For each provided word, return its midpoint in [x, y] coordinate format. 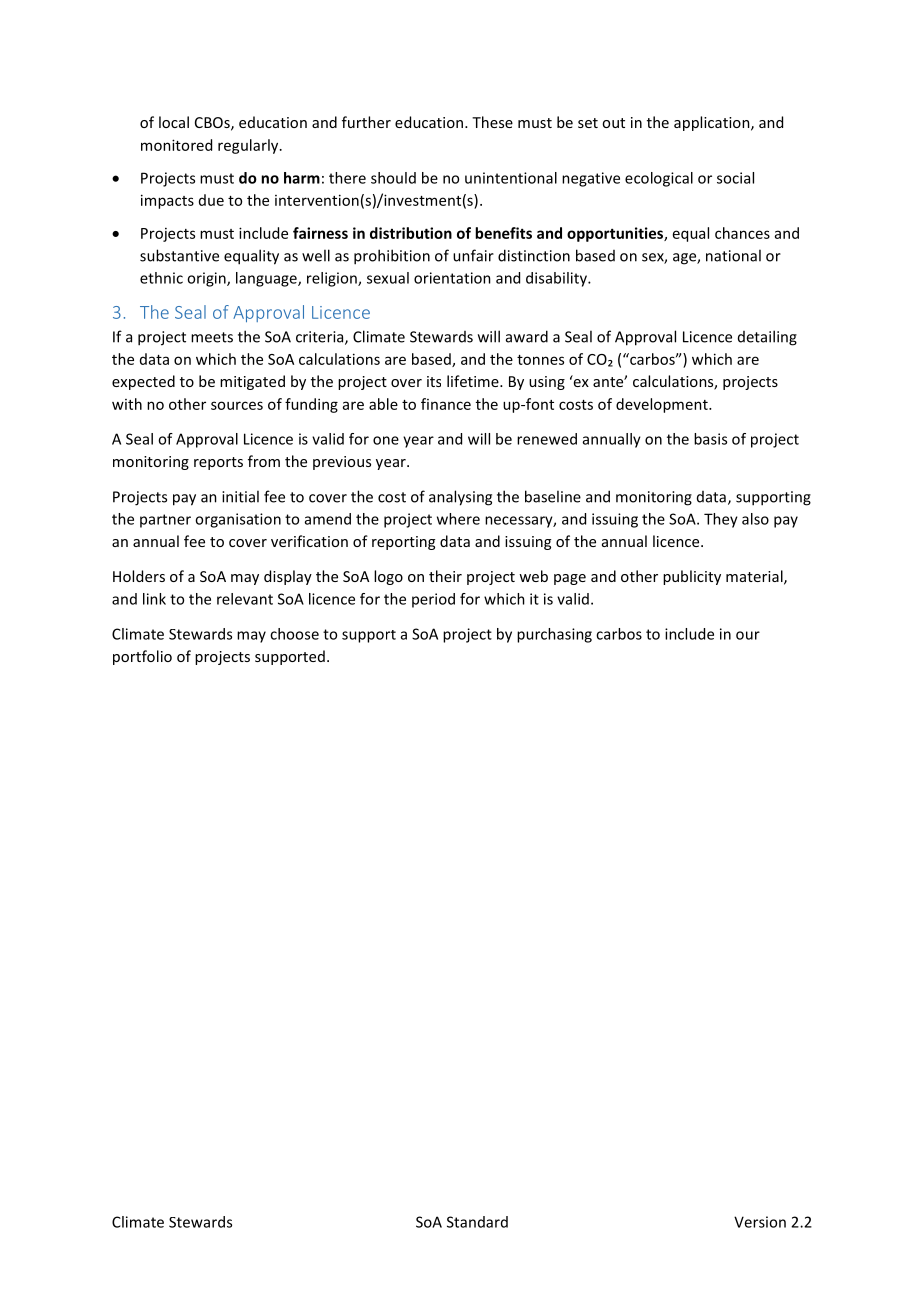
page [570, 579]
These [492, 122]
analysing [460, 498]
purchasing [554, 635]
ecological [659, 179]
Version [760, 1222]
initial [240, 496]
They [721, 520]
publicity [692, 577]
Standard [477, 1222]
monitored [176, 145]
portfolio [142, 657]
